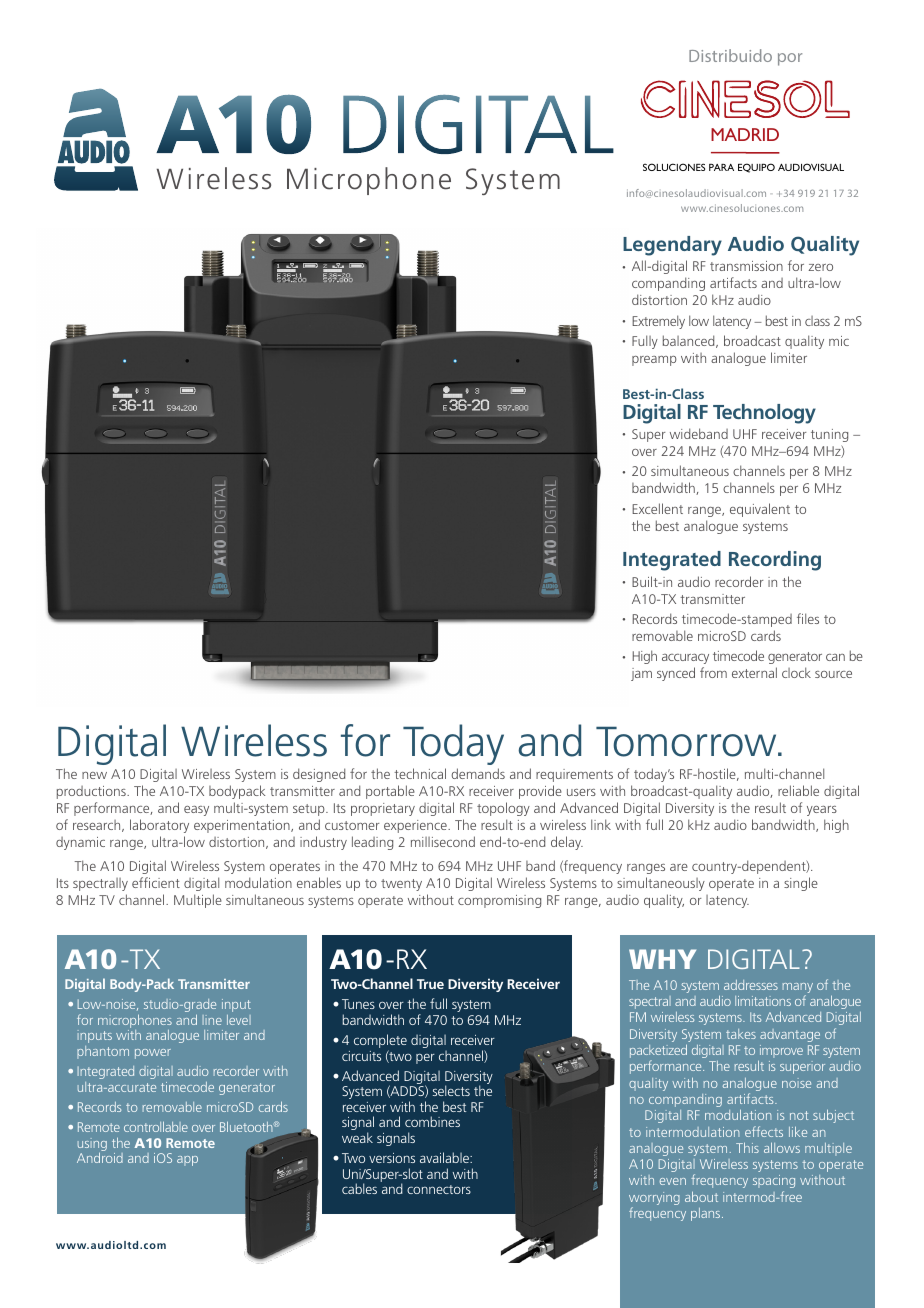 Image resolution: width=924 pixels, height=1308 pixels. Describe the element at coordinates (754, 672) in the screenshot. I see `external` at that location.
